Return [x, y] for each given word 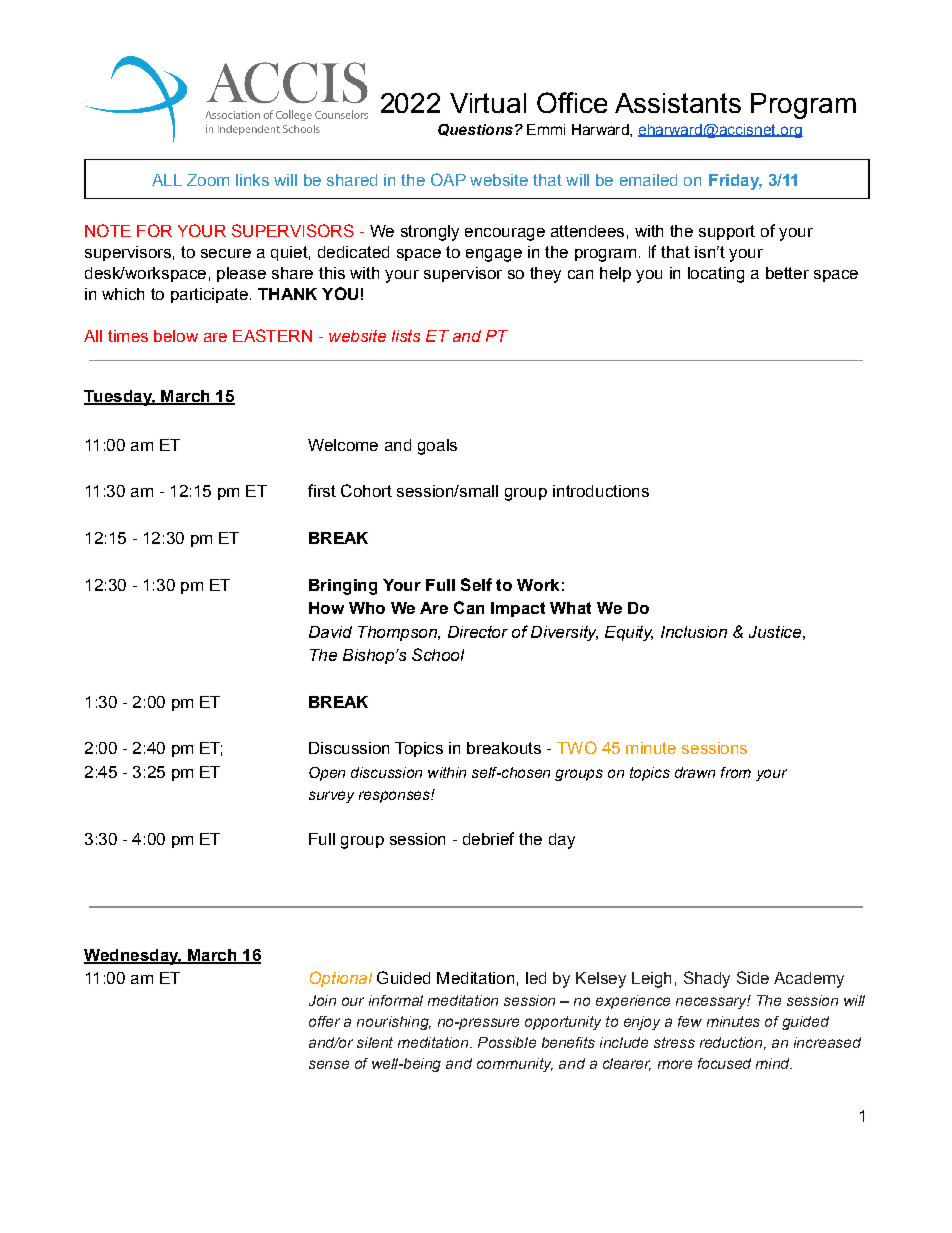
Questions [475, 130]
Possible [507, 1042]
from [736, 772]
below [176, 336]
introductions [601, 491]
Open [327, 774]
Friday [735, 182]
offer [324, 1021]
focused [724, 1063]
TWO [577, 747]
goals [437, 447]
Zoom [208, 180]
